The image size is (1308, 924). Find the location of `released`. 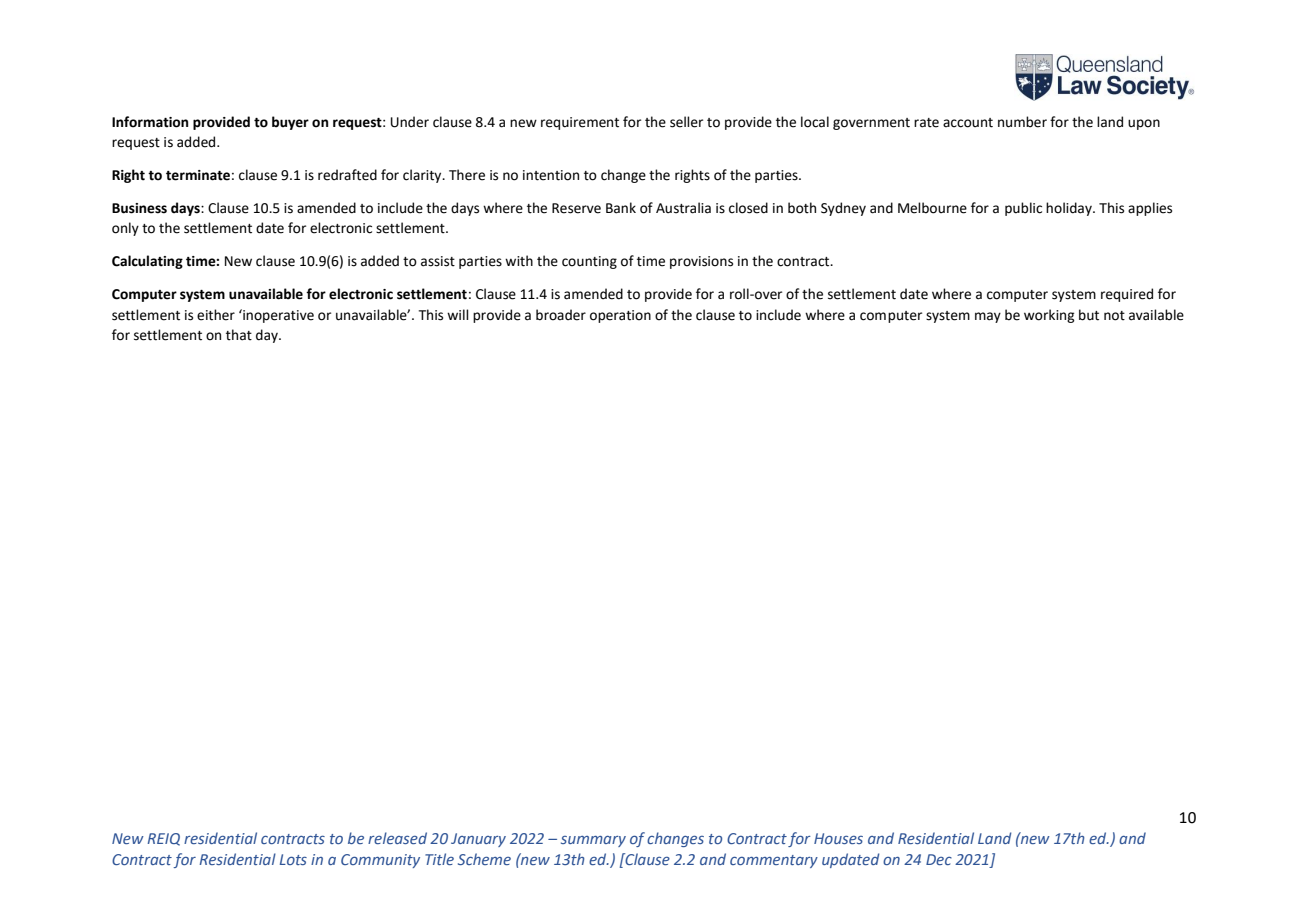

released is located at coordinates (397, 838).
